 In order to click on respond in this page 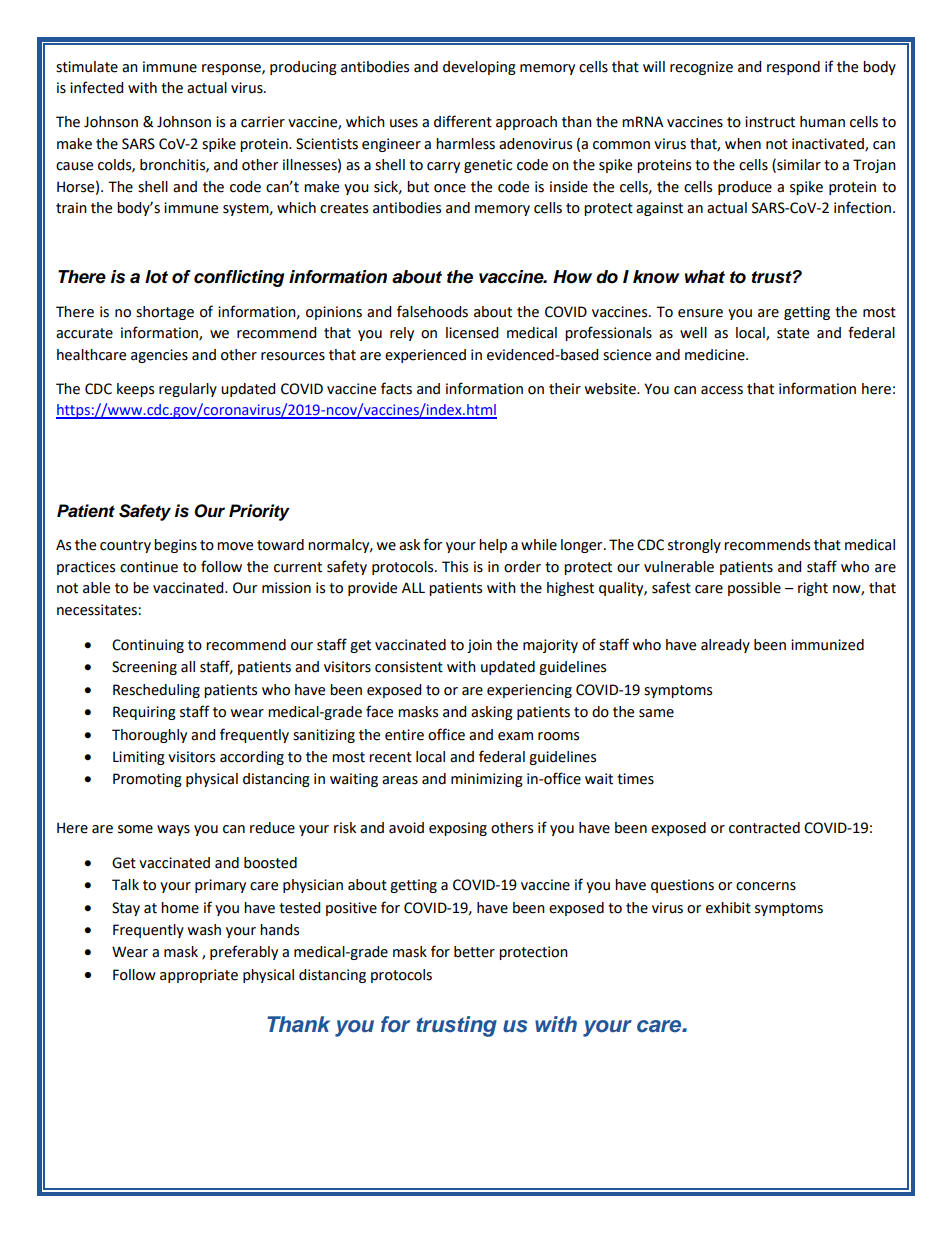, I will do `click(793, 68)`.
